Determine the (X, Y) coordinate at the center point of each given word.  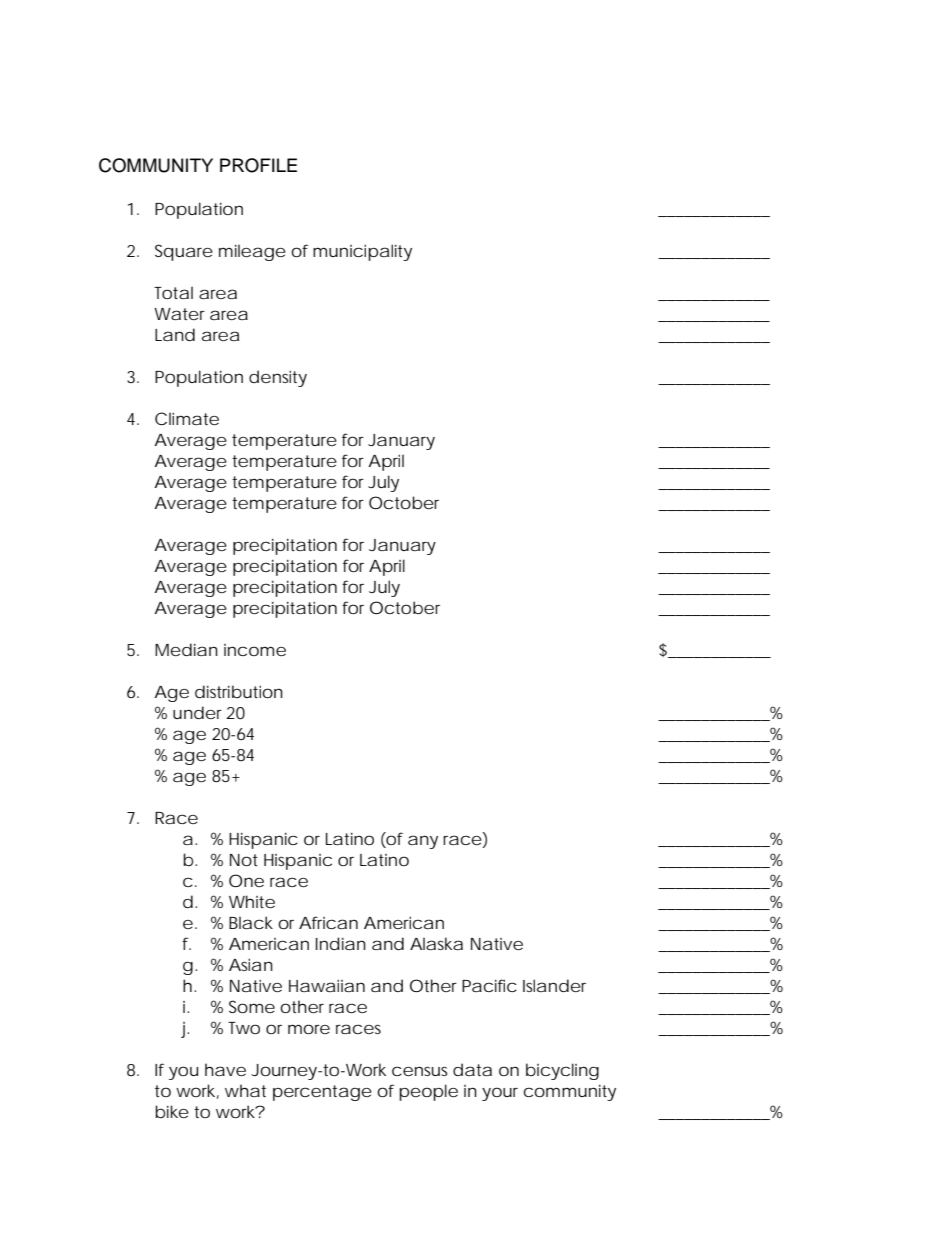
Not (244, 860)
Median (186, 649)
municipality (362, 252)
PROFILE (258, 165)
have (225, 1069)
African (328, 922)
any (423, 842)
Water (179, 314)
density (278, 378)
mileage (252, 252)
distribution (239, 691)
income (255, 650)
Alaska (436, 943)
